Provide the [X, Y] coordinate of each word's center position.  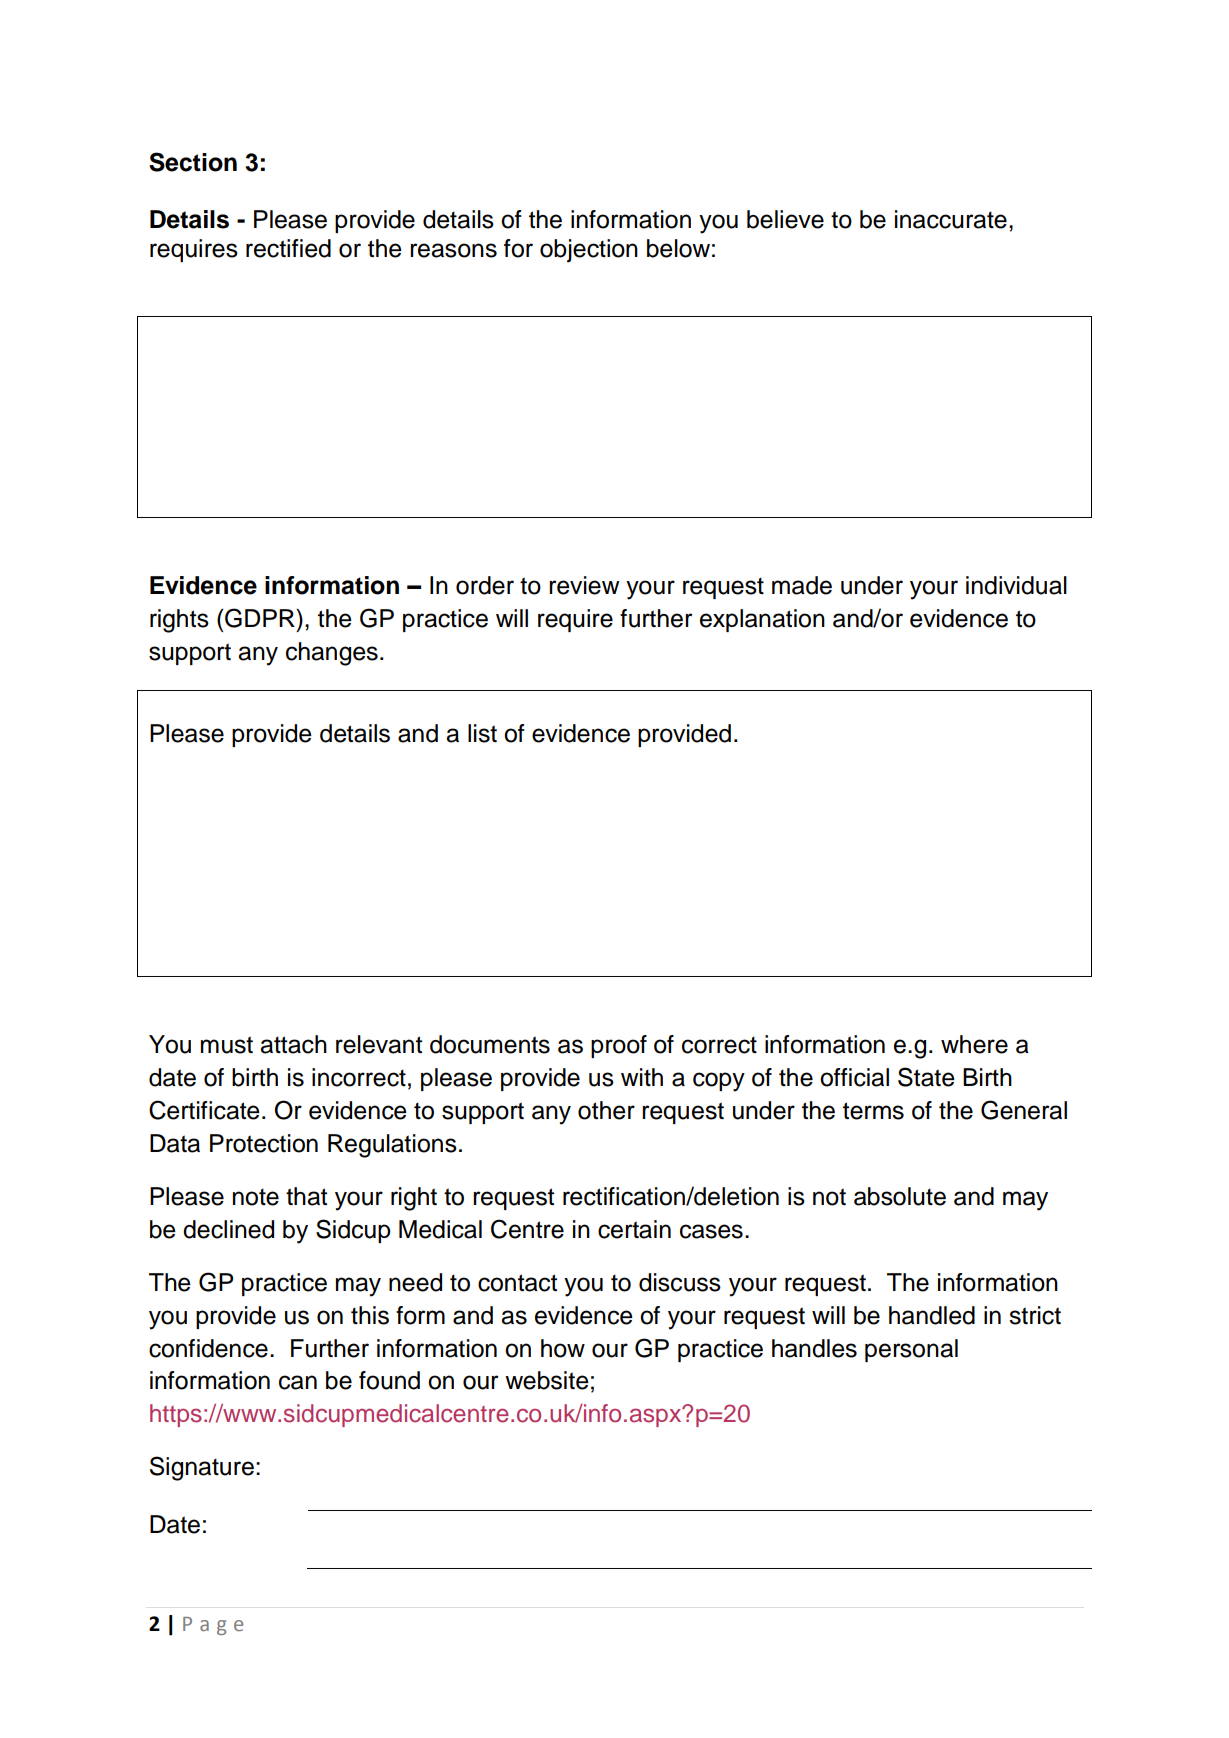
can [298, 1382]
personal [911, 1350]
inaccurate [951, 219]
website [547, 1380]
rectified [288, 248]
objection [589, 251]
